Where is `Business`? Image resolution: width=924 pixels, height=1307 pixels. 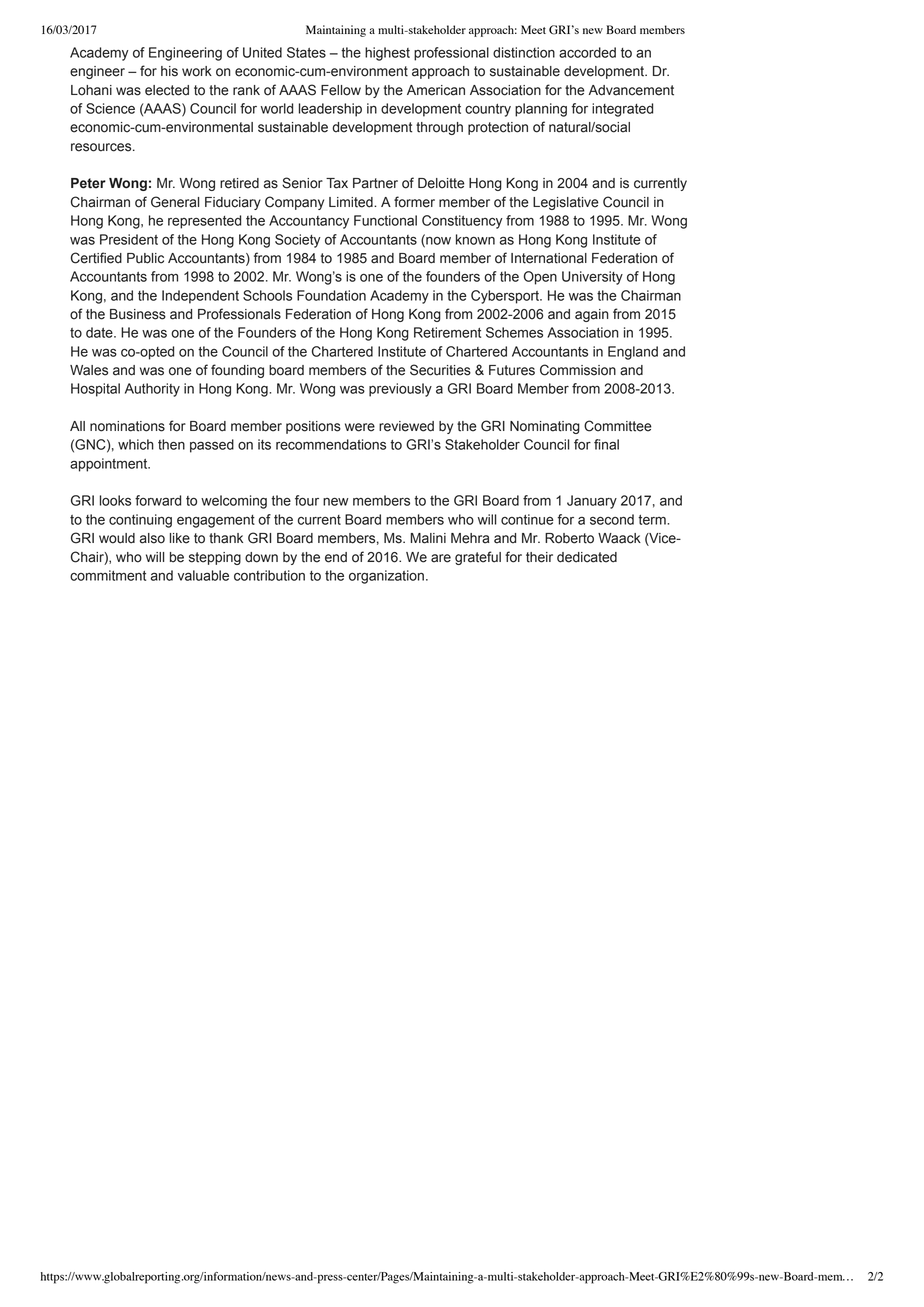
Business is located at coordinates (138, 314).
